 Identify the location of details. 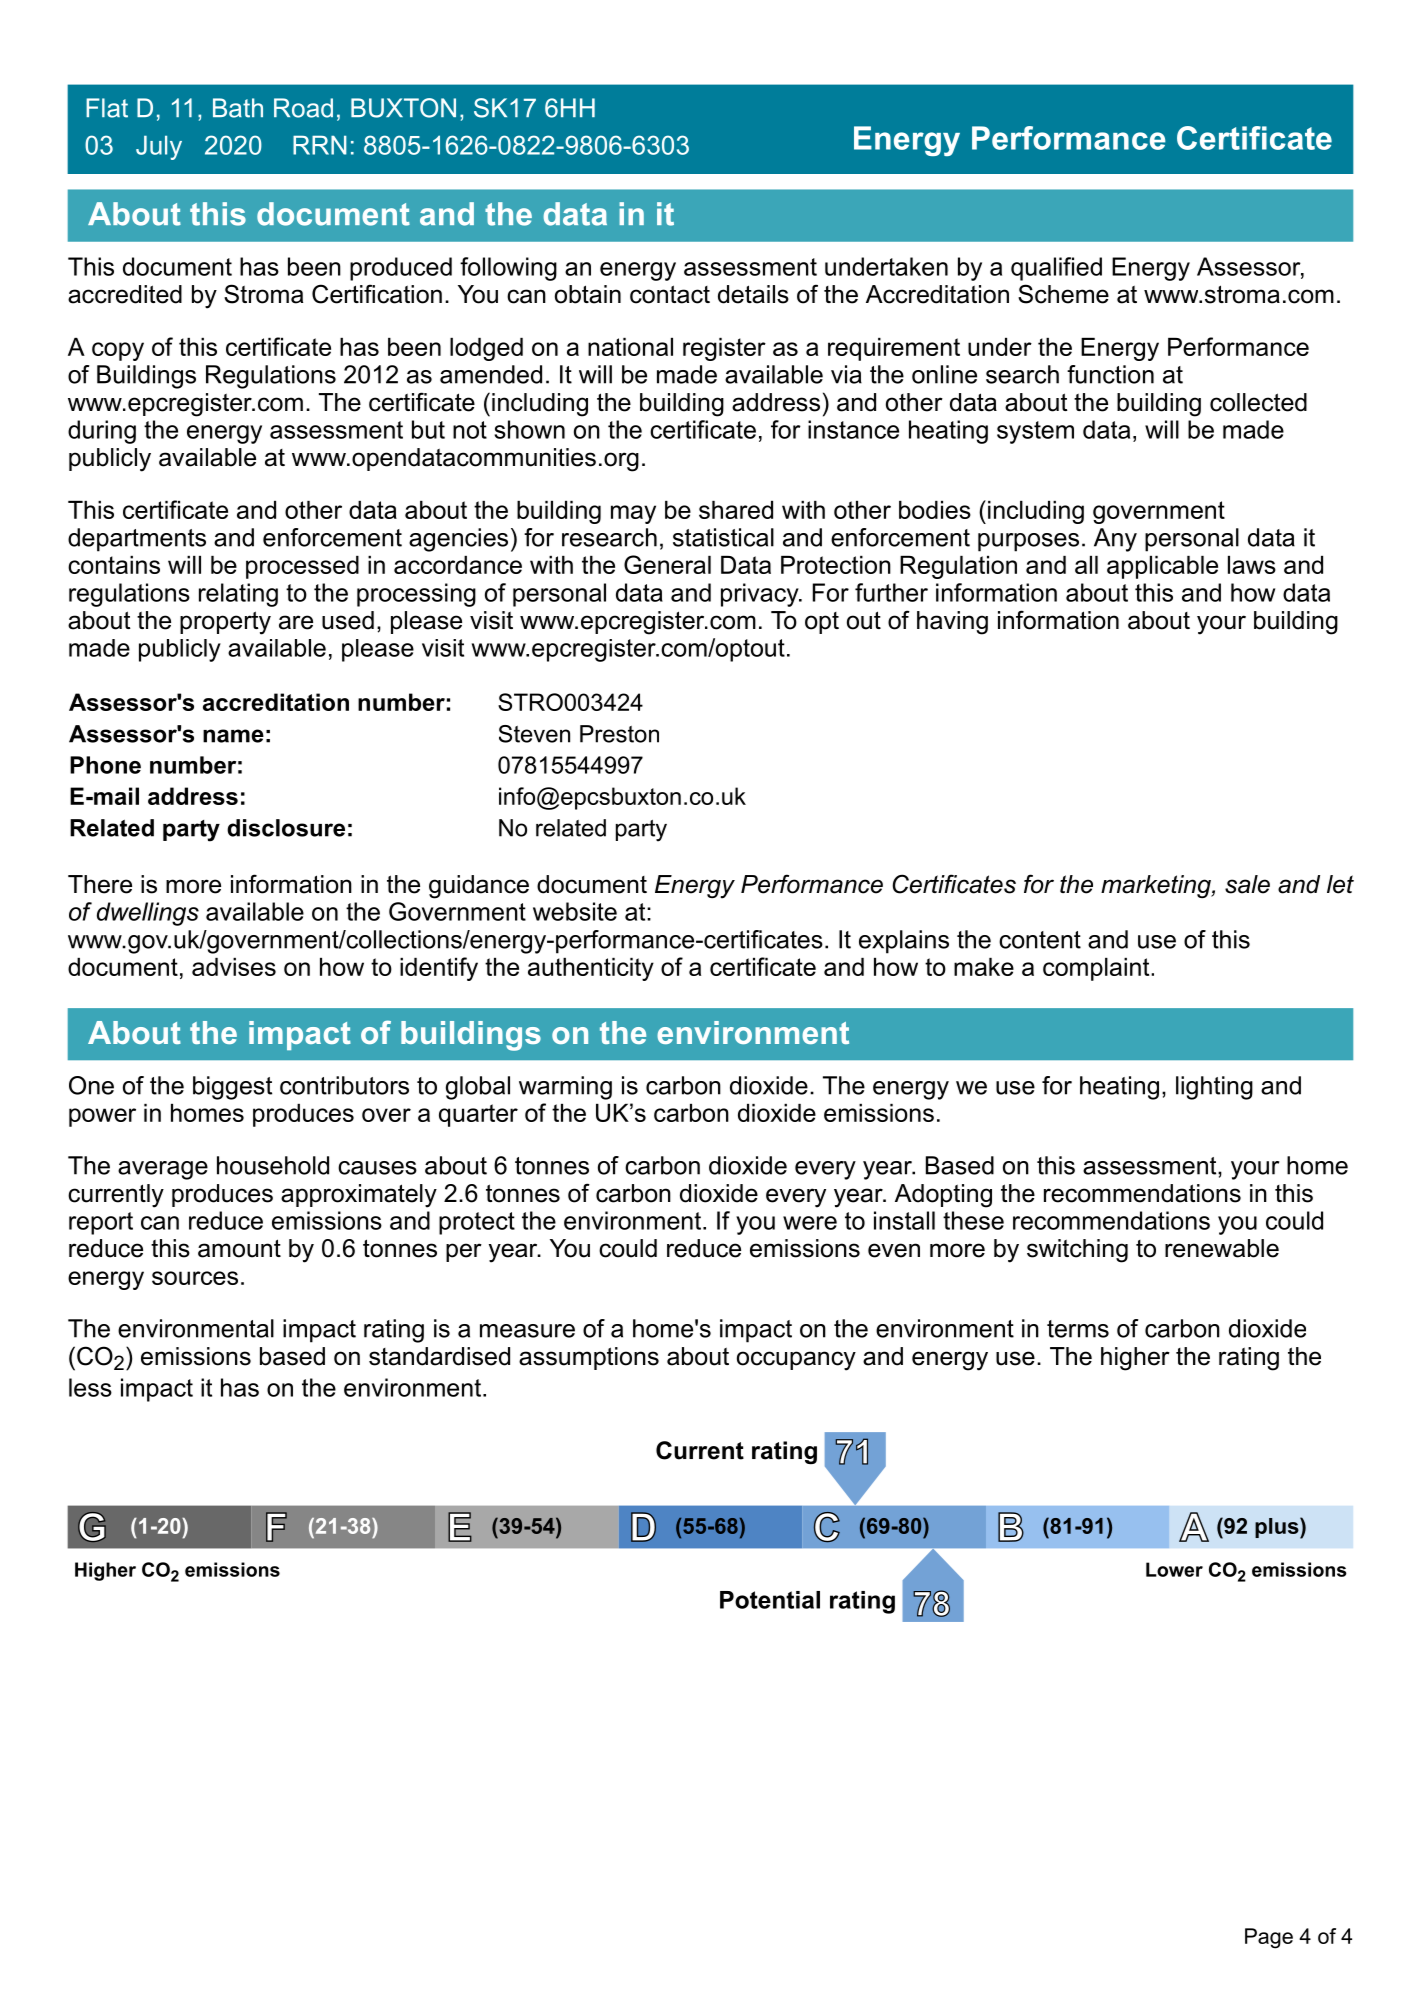
(753, 294).
